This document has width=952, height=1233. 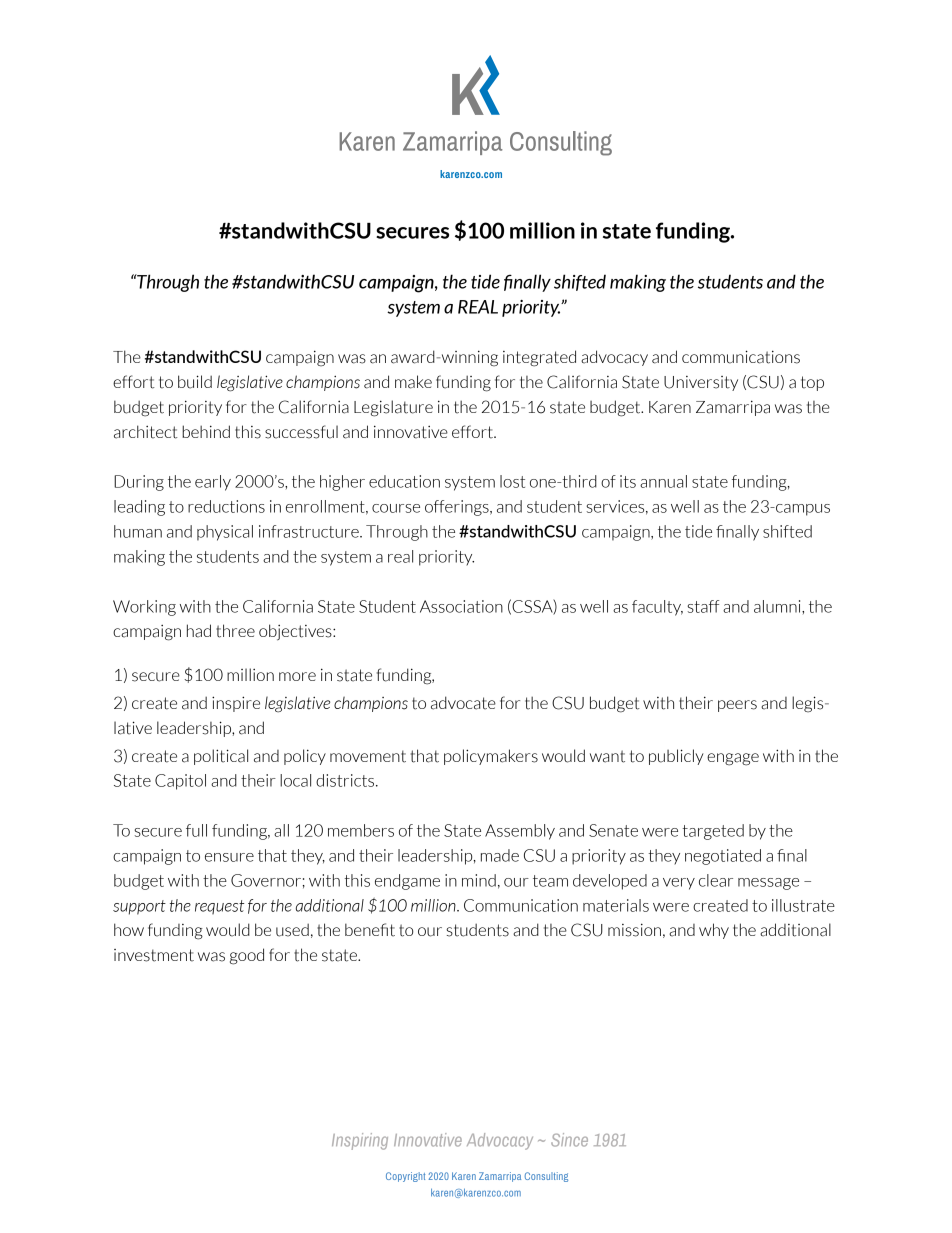 What do you see at coordinates (539, 358) in the document?
I see `integrated` at bounding box center [539, 358].
